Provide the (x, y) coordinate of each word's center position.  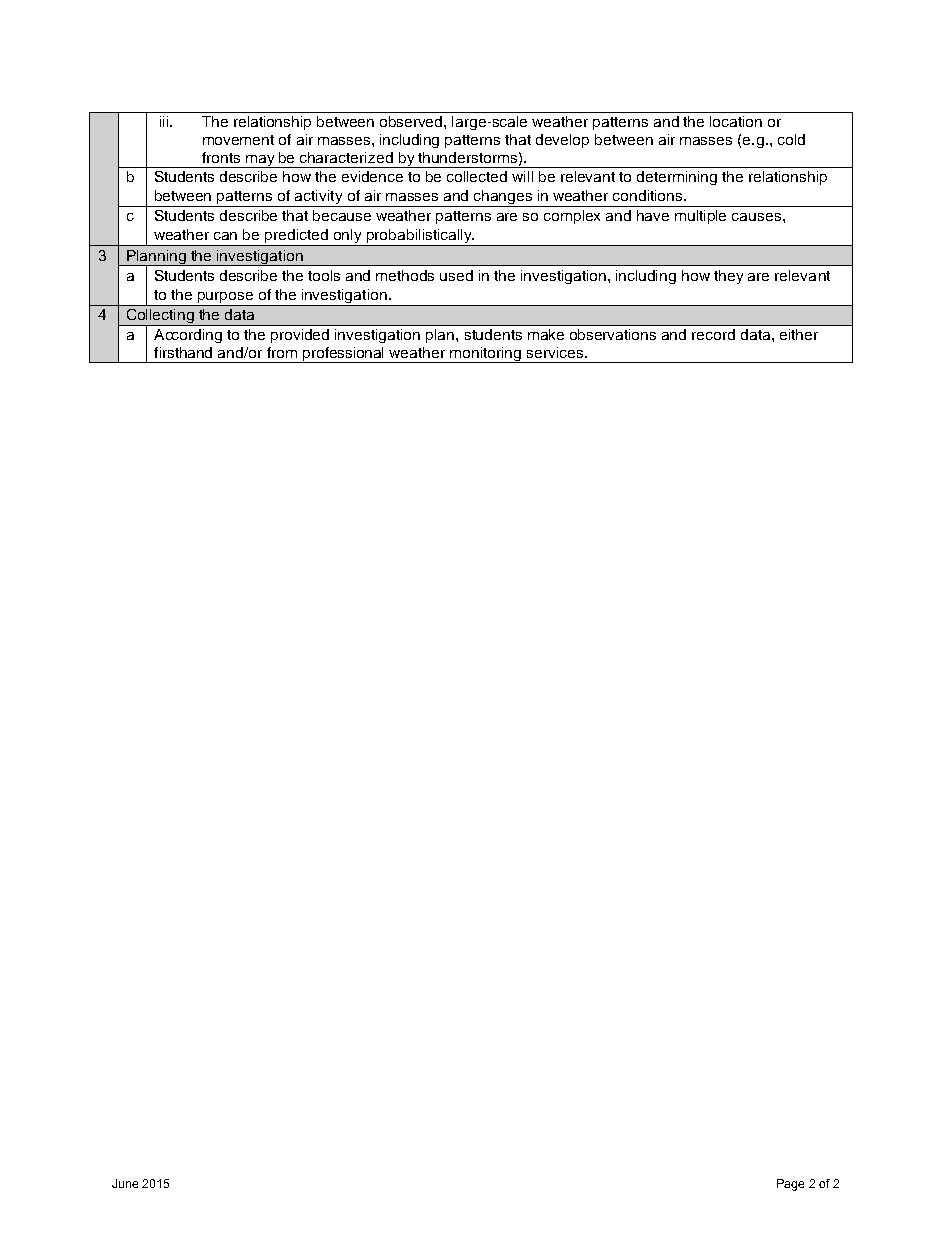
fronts (221, 157)
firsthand (183, 352)
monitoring (486, 355)
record (713, 334)
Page (790, 1185)
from (282, 352)
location (736, 121)
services (555, 352)
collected (477, 176)
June (125, 1183)
